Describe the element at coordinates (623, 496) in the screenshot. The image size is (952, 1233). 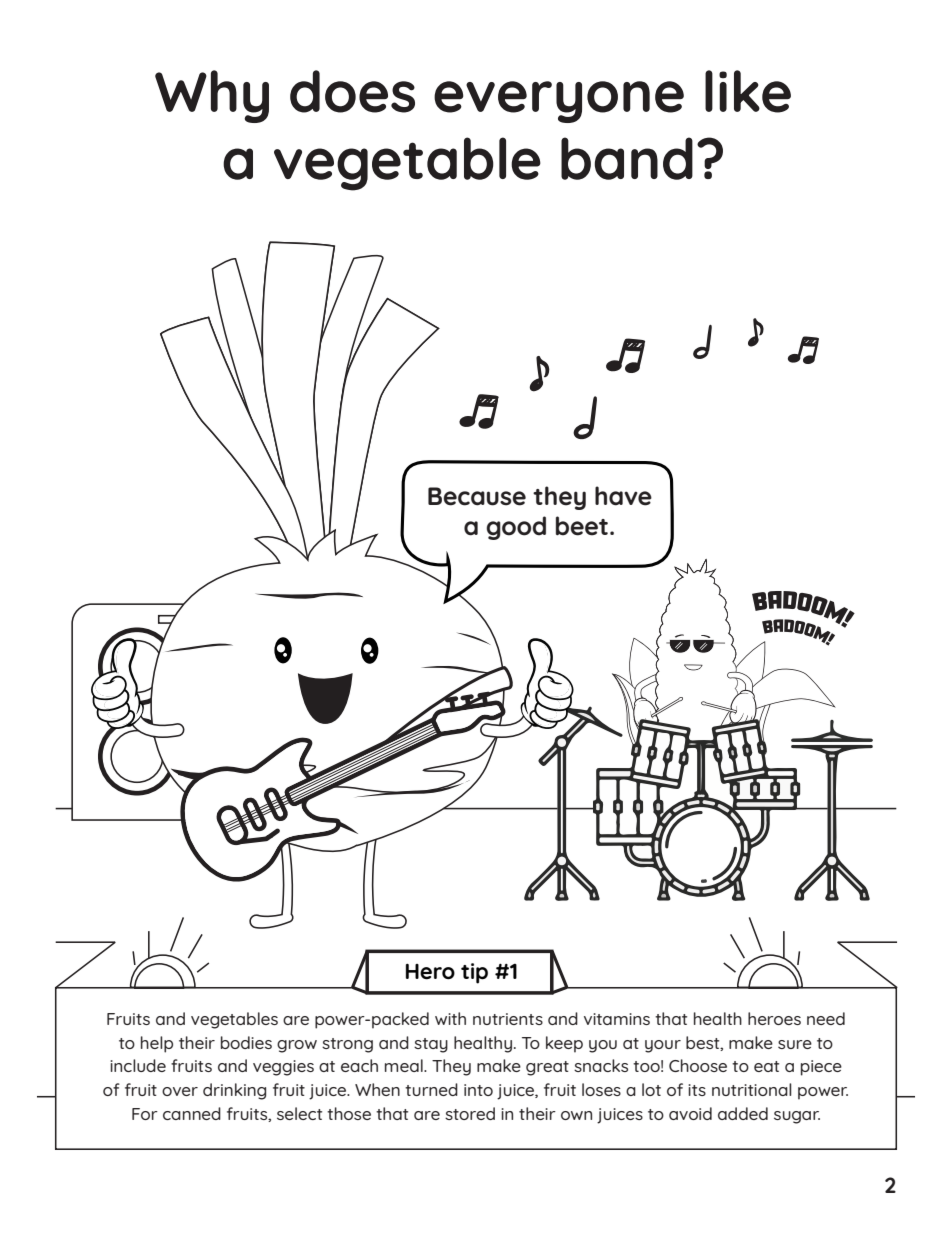
I see `have` at that location.
